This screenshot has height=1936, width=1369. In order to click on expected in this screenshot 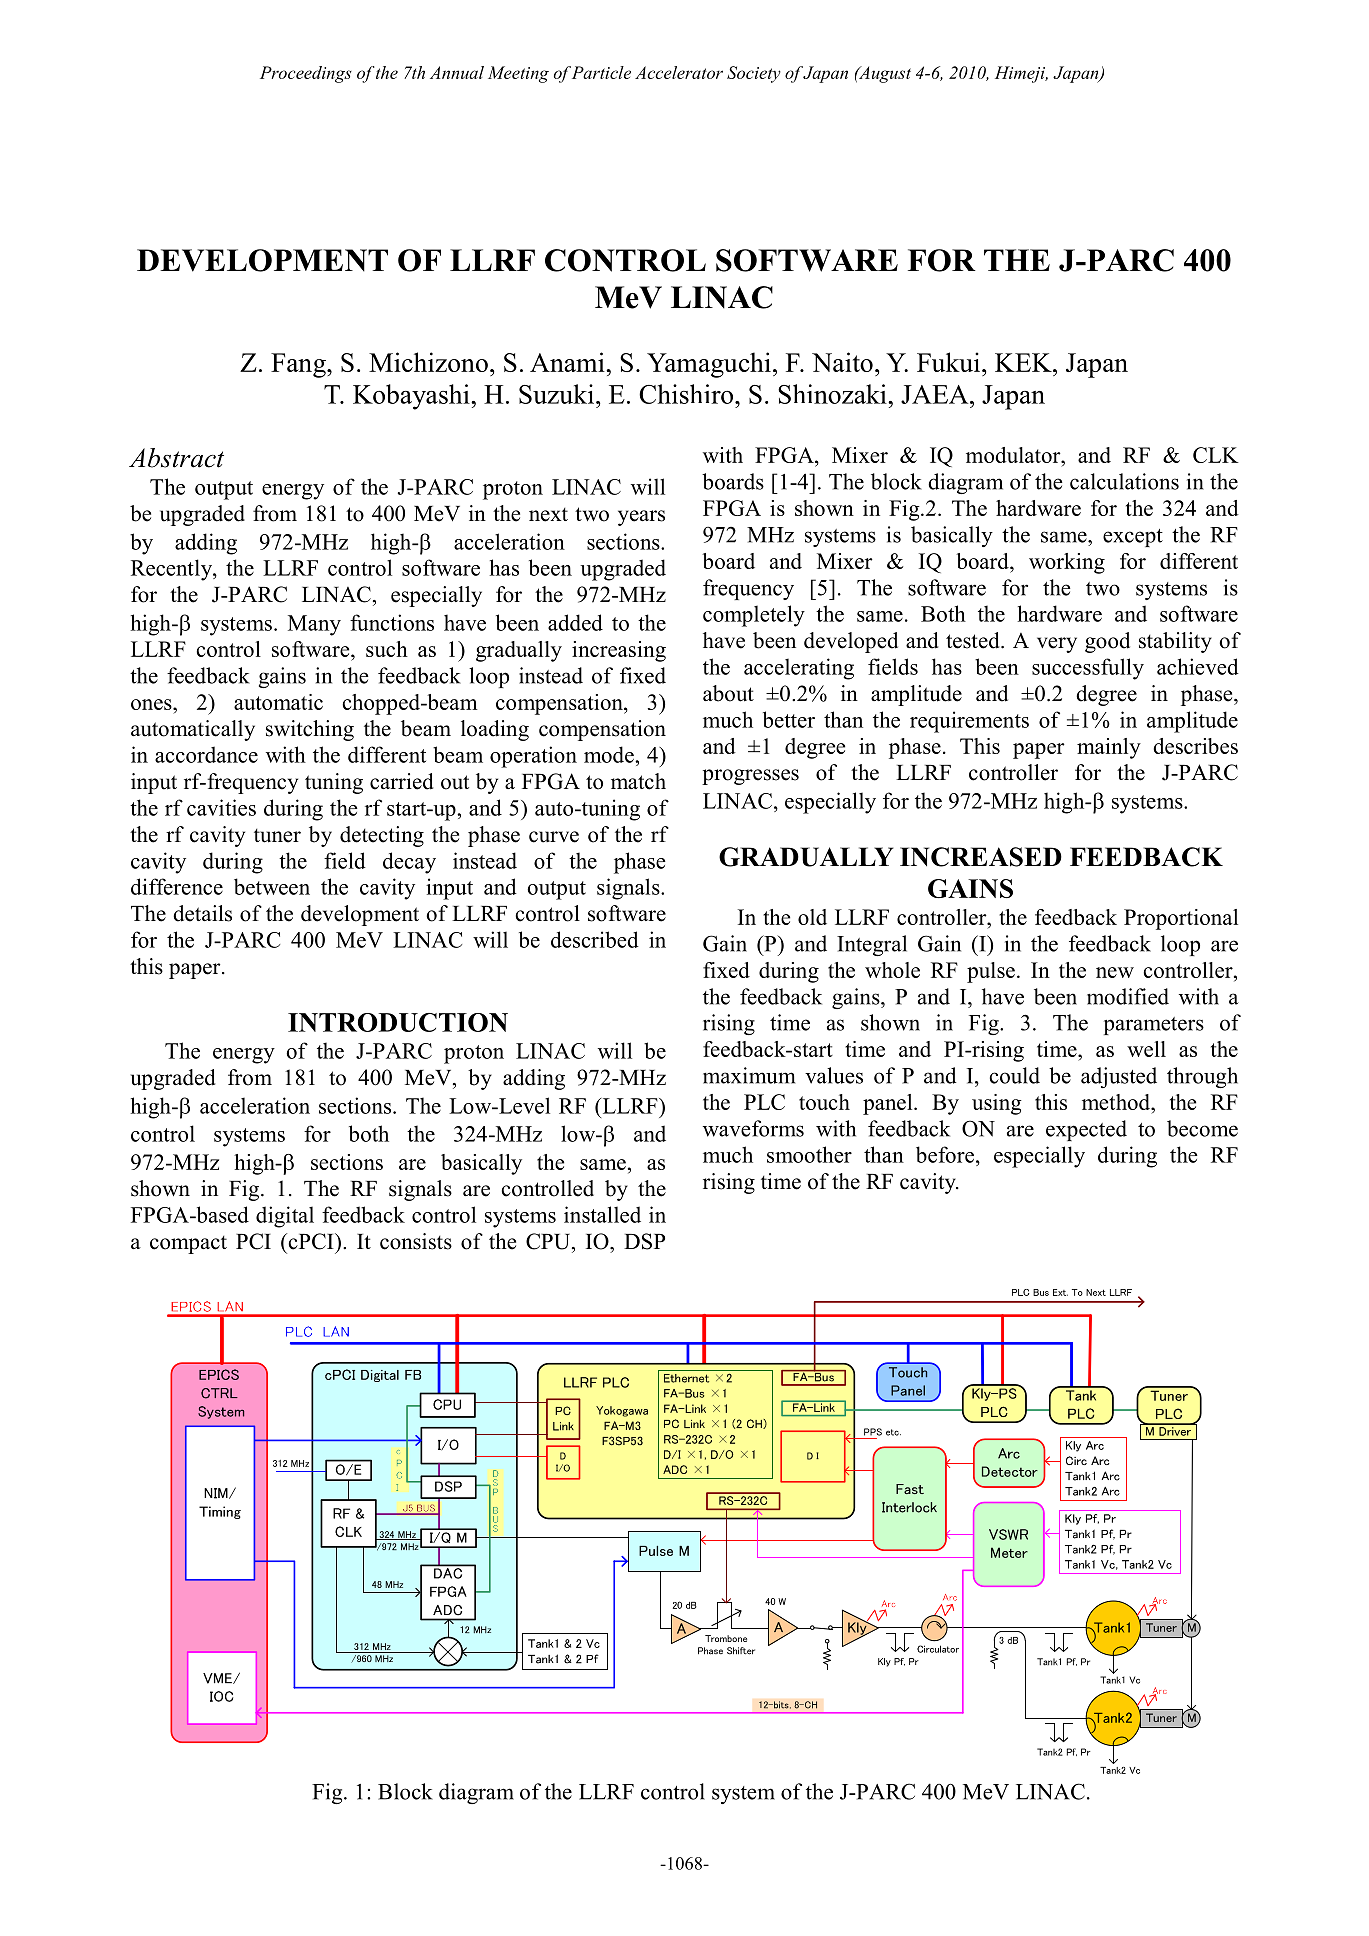, I will do `click(1086, 1130)`.
